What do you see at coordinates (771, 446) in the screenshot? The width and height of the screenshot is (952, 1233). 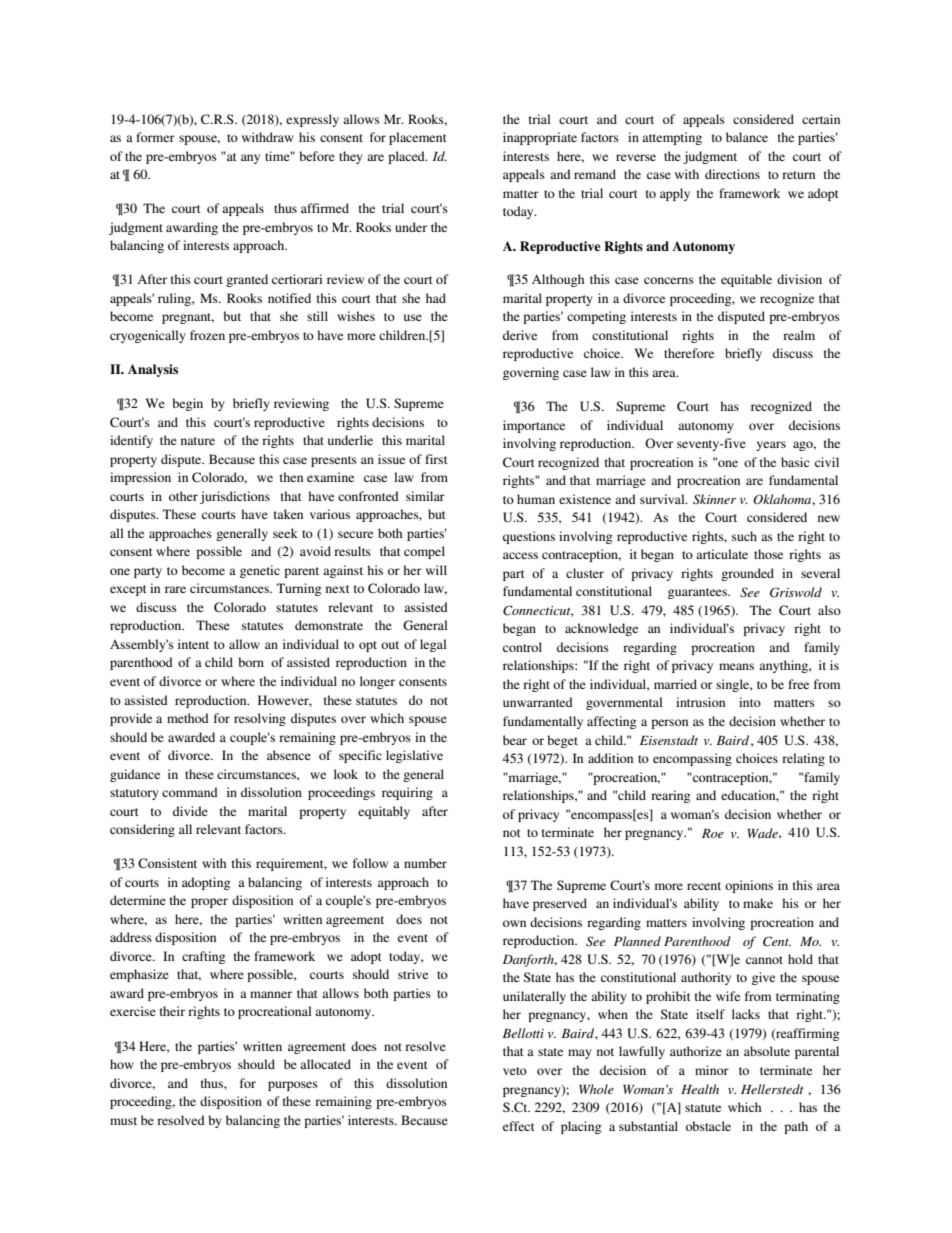 I see `years` at bounding box center [771, 446].
